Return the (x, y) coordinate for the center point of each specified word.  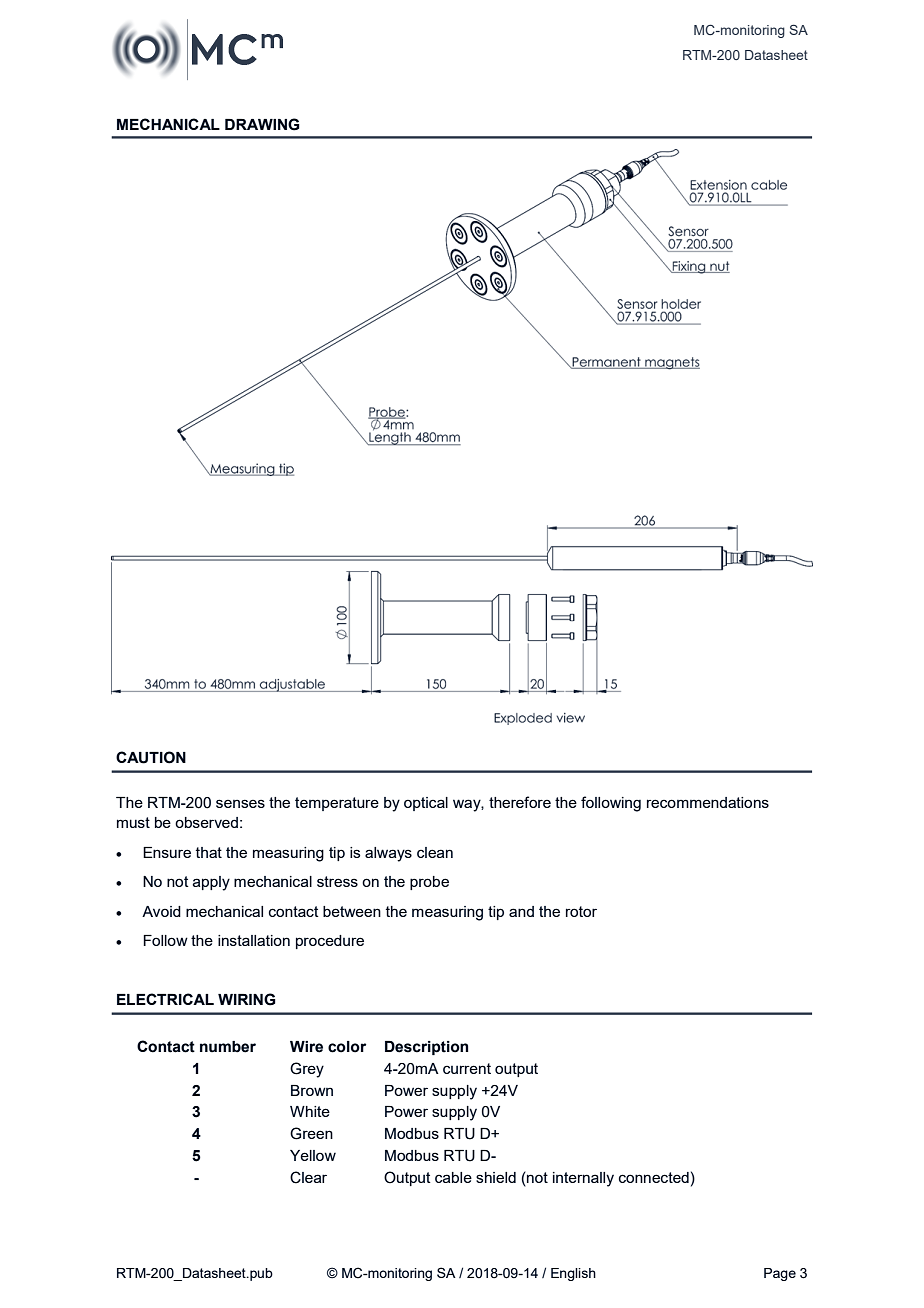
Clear (308, 1177)
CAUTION (151, 757)
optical (426, 804)
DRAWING (262, 124)
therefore (520, 802)
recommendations (708, 802)
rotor (581, 911)
